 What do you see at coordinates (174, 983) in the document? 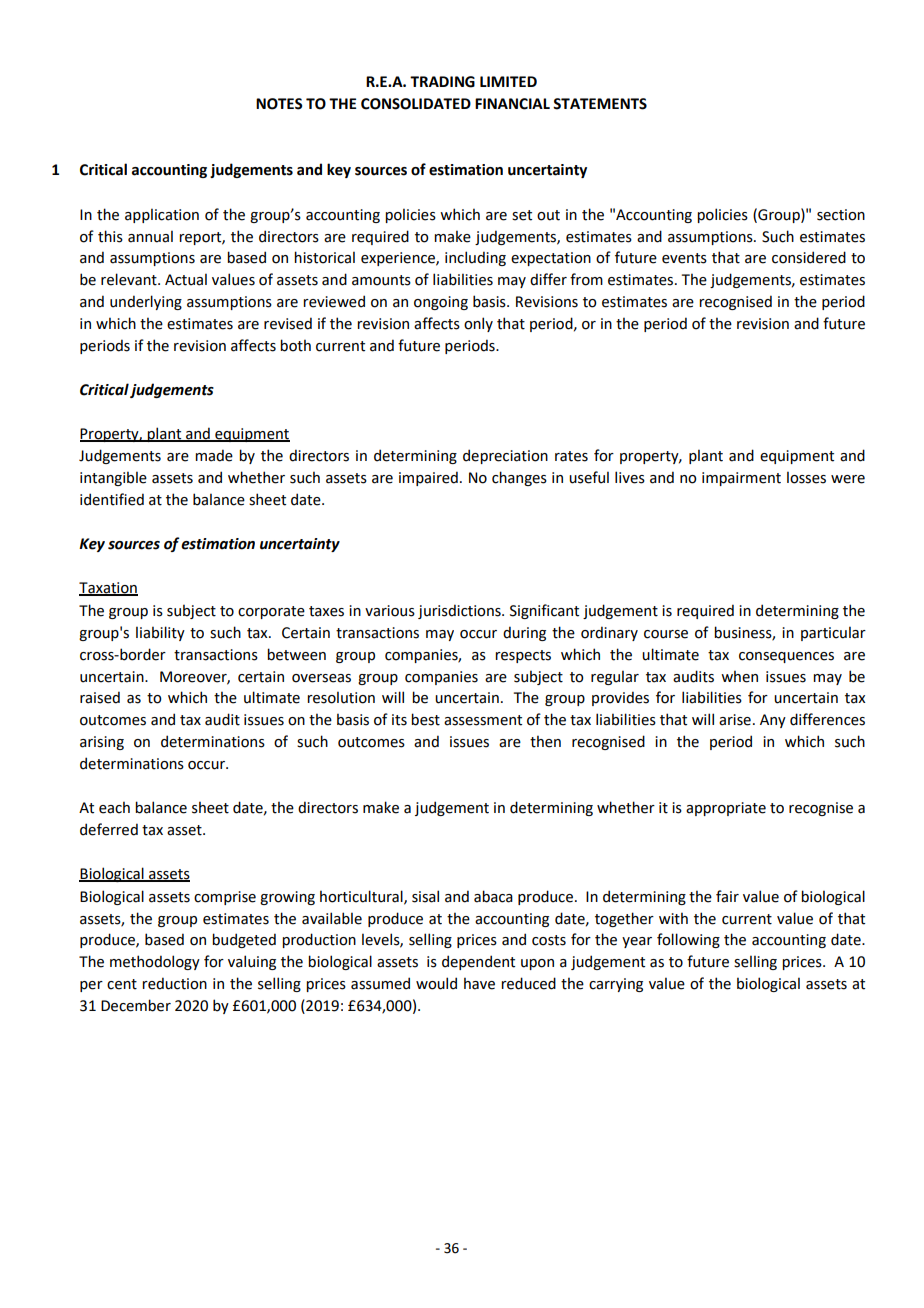
I see `reduction` at bounding box center [174, 983].
